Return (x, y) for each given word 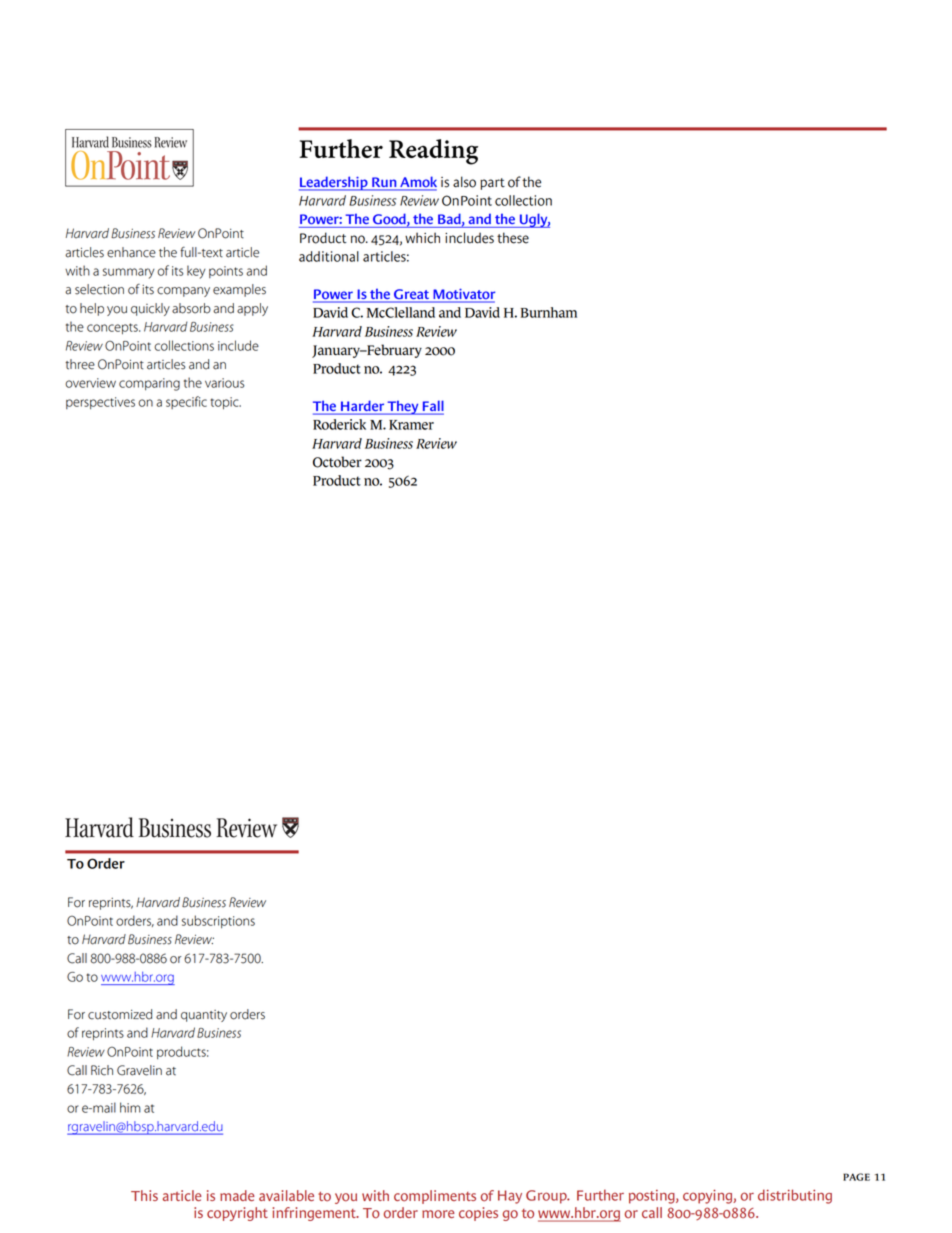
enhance (131, 252)
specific (186, 402)
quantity (204, 1016)
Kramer (411, 425)
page (856, 1177)
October (337, 462)
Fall (432, 407)
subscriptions (218, 921)
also (464, 182)
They (403, 407)
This (144, 1195)
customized (120, 1014)
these (513, 238)
